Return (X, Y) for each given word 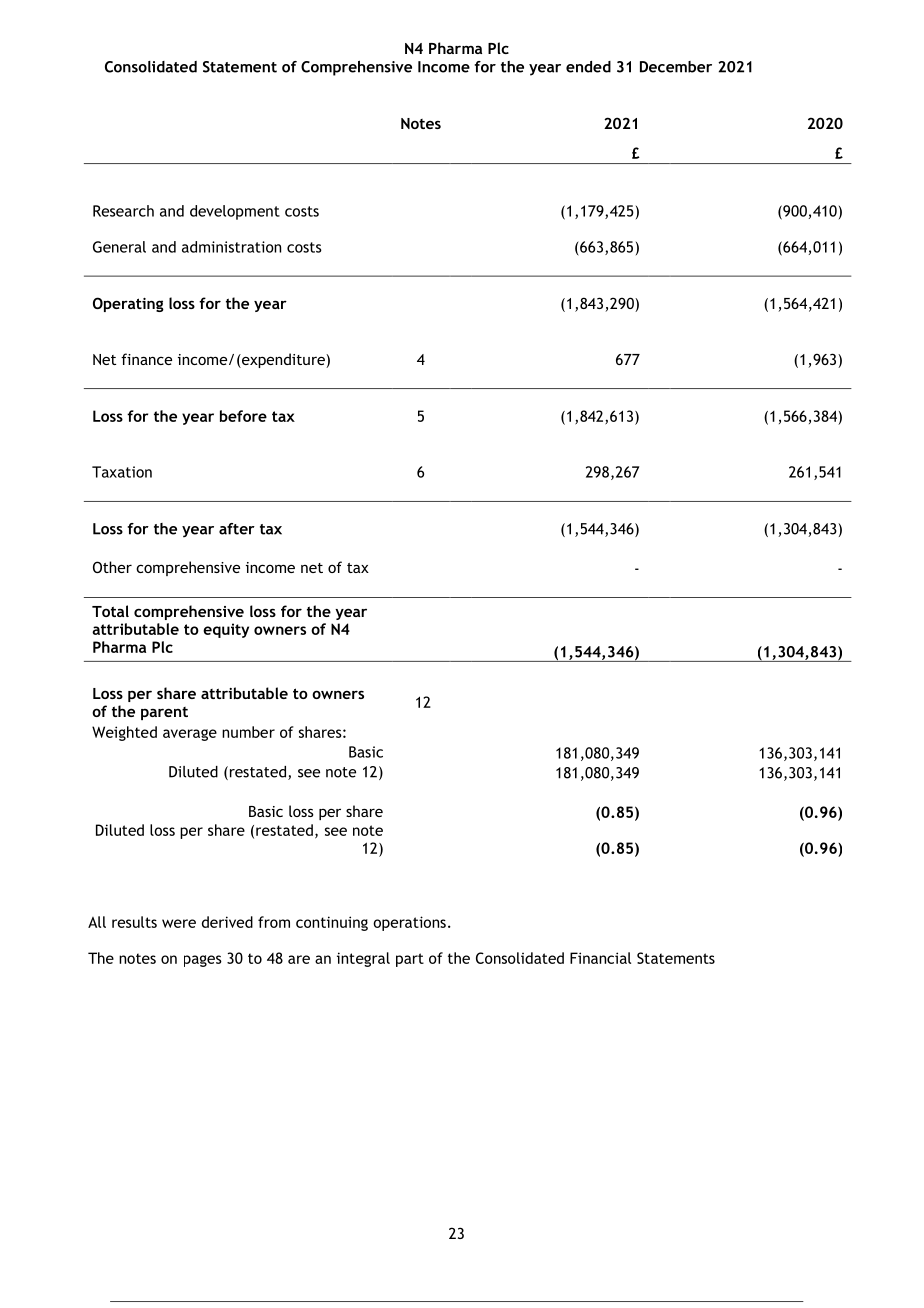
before (243, 416)
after (237, 529)
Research (123, 211)
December (676, 67)
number (248, 732)
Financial (600, 958)
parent (164, 713)
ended (588, 67)
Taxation (122, 472)
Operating (128, 304)
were (179, 923)
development (235, 212)
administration (231, 247)
